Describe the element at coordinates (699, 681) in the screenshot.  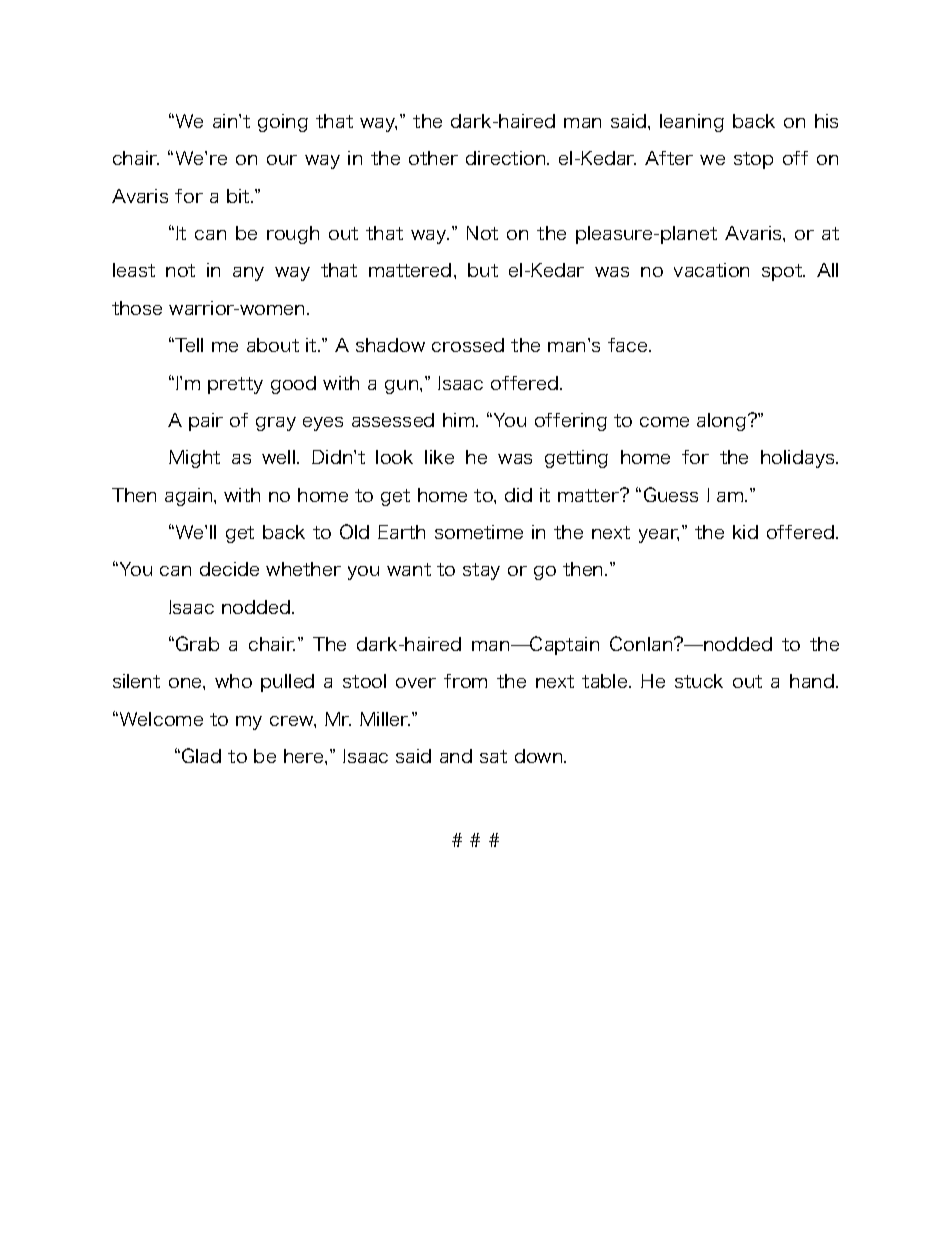
I see `stuck` at that location.
